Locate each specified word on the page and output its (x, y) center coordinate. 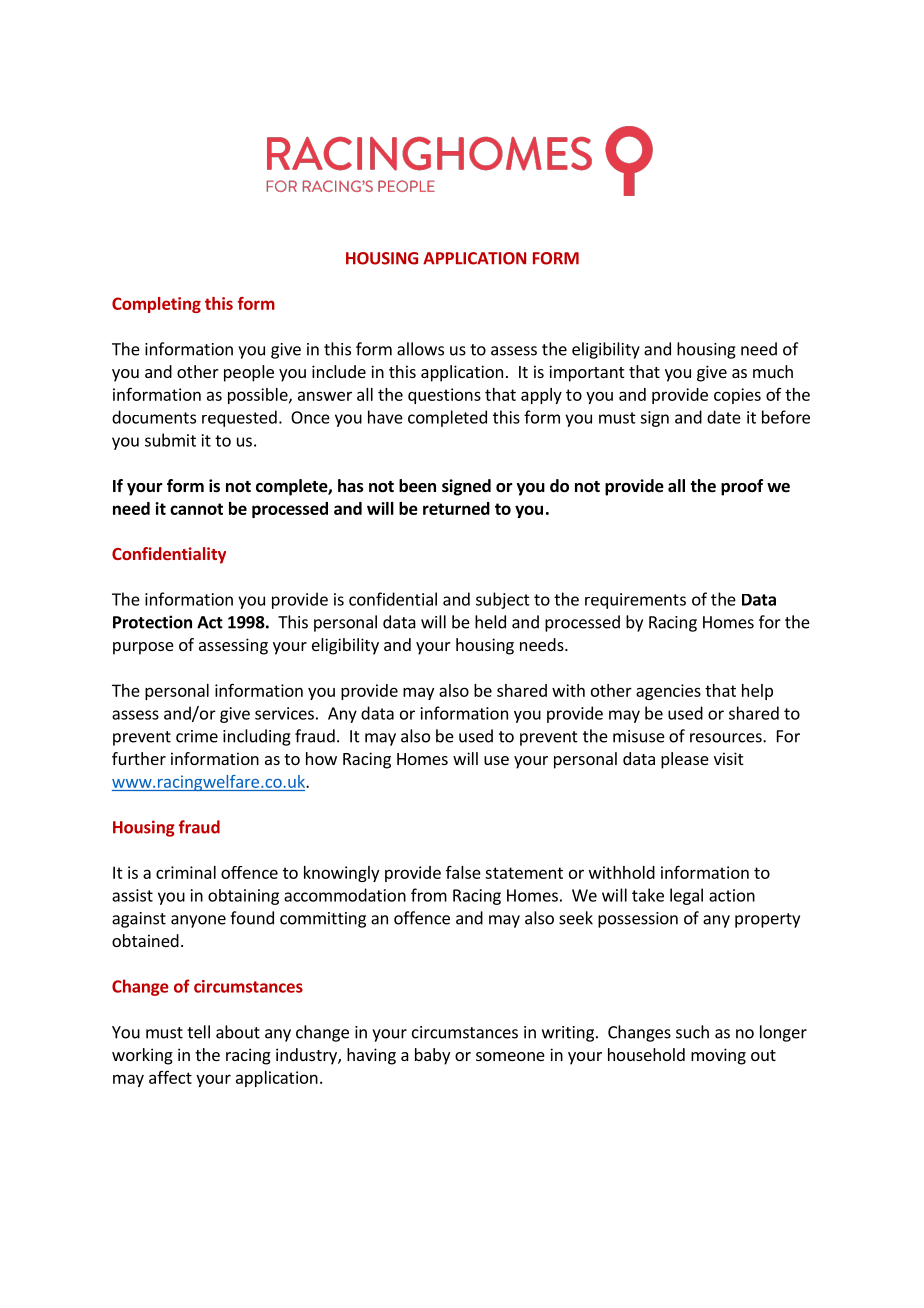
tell (198, 1032)
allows (420, 349)
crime (197, 736)
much (773, 371)
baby (432, 1056)
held (490, 622)
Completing (156, 305)
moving (718, 1056)
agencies (668, 692)
